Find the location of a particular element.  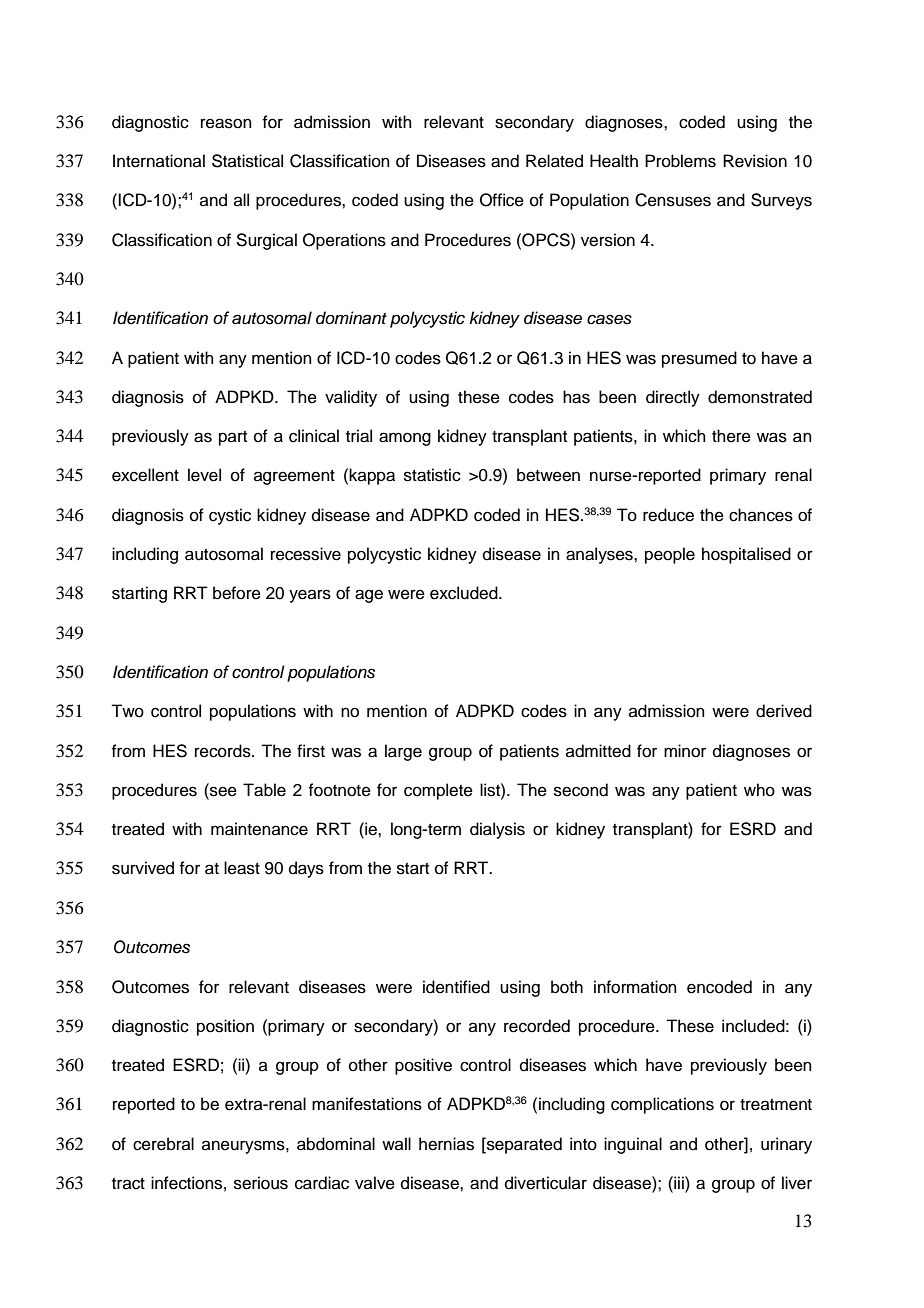

iii is located at coordinates (679, 1182).
